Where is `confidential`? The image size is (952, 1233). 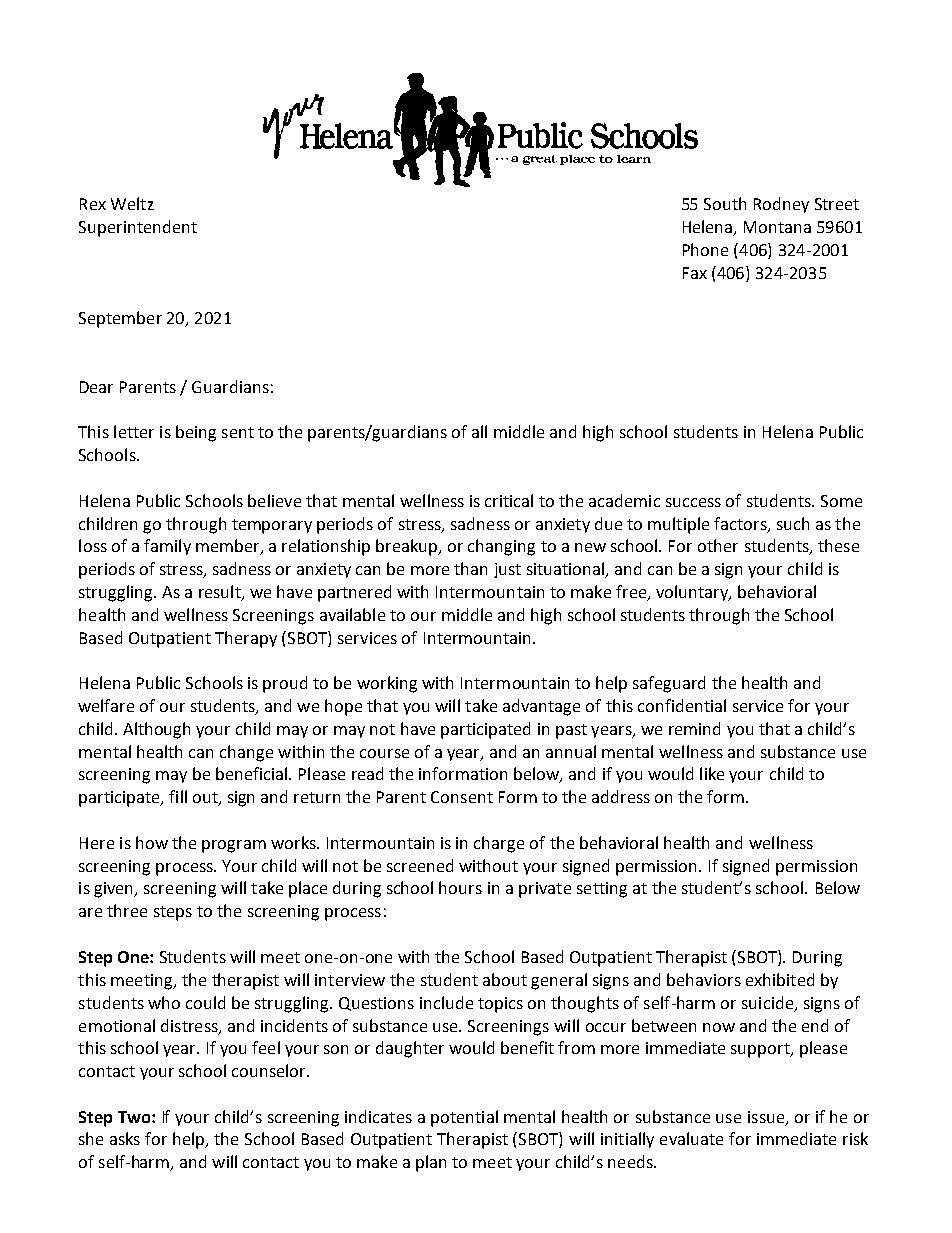
confidential is located at coordinates (682, 705).
